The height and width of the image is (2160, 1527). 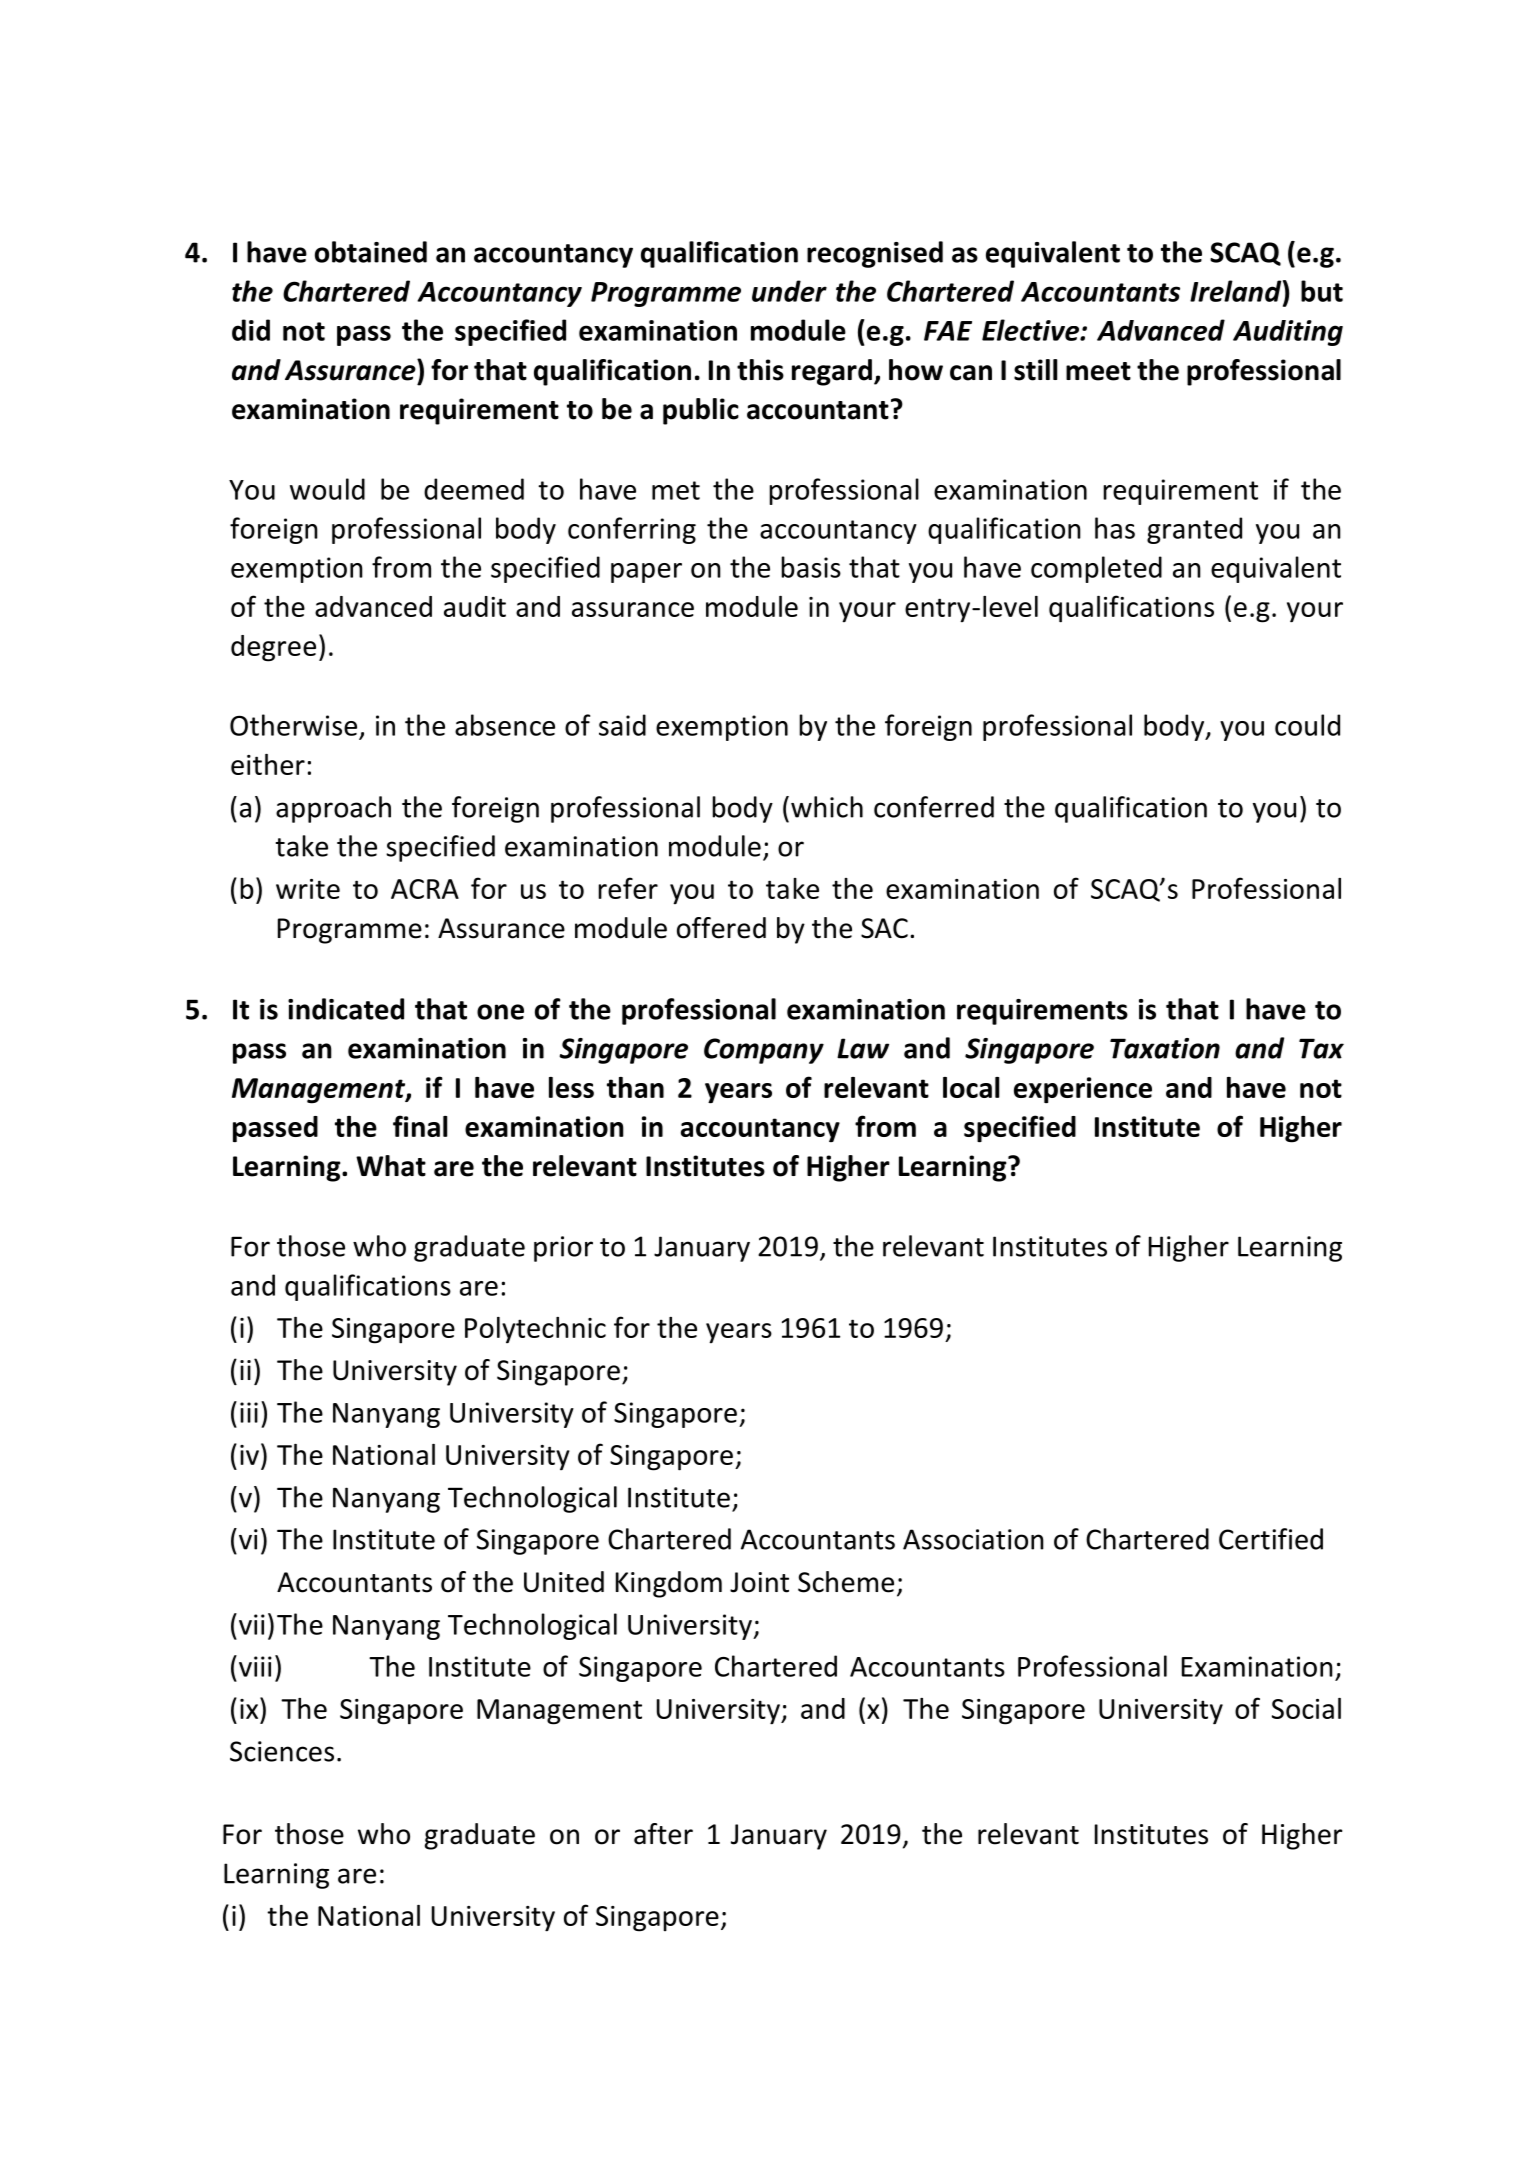 I want to click on Taxation, so click(x=1165, y=1048).
